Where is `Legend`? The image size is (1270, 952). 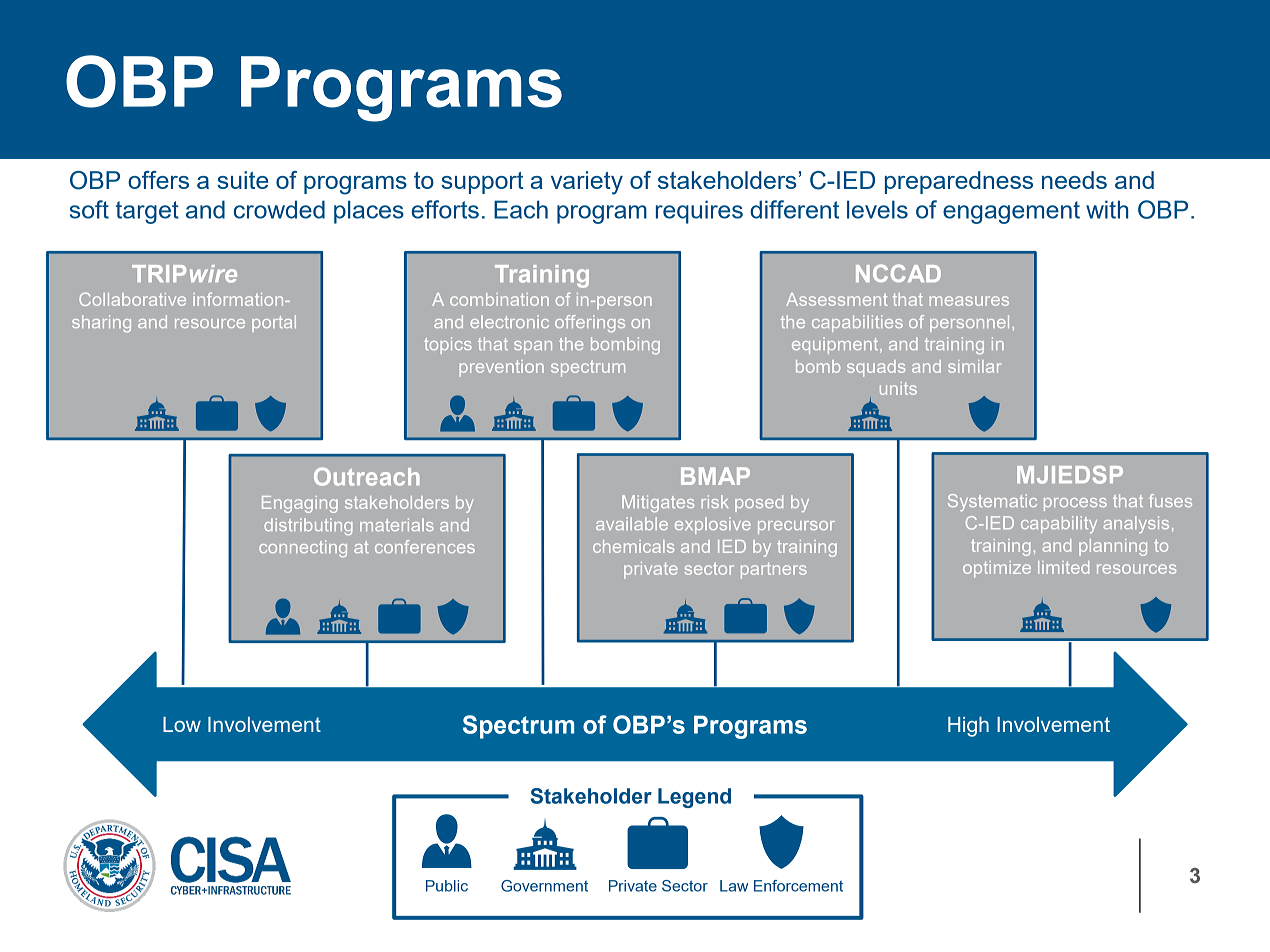
Legend is located at coordinates (694, 798).
